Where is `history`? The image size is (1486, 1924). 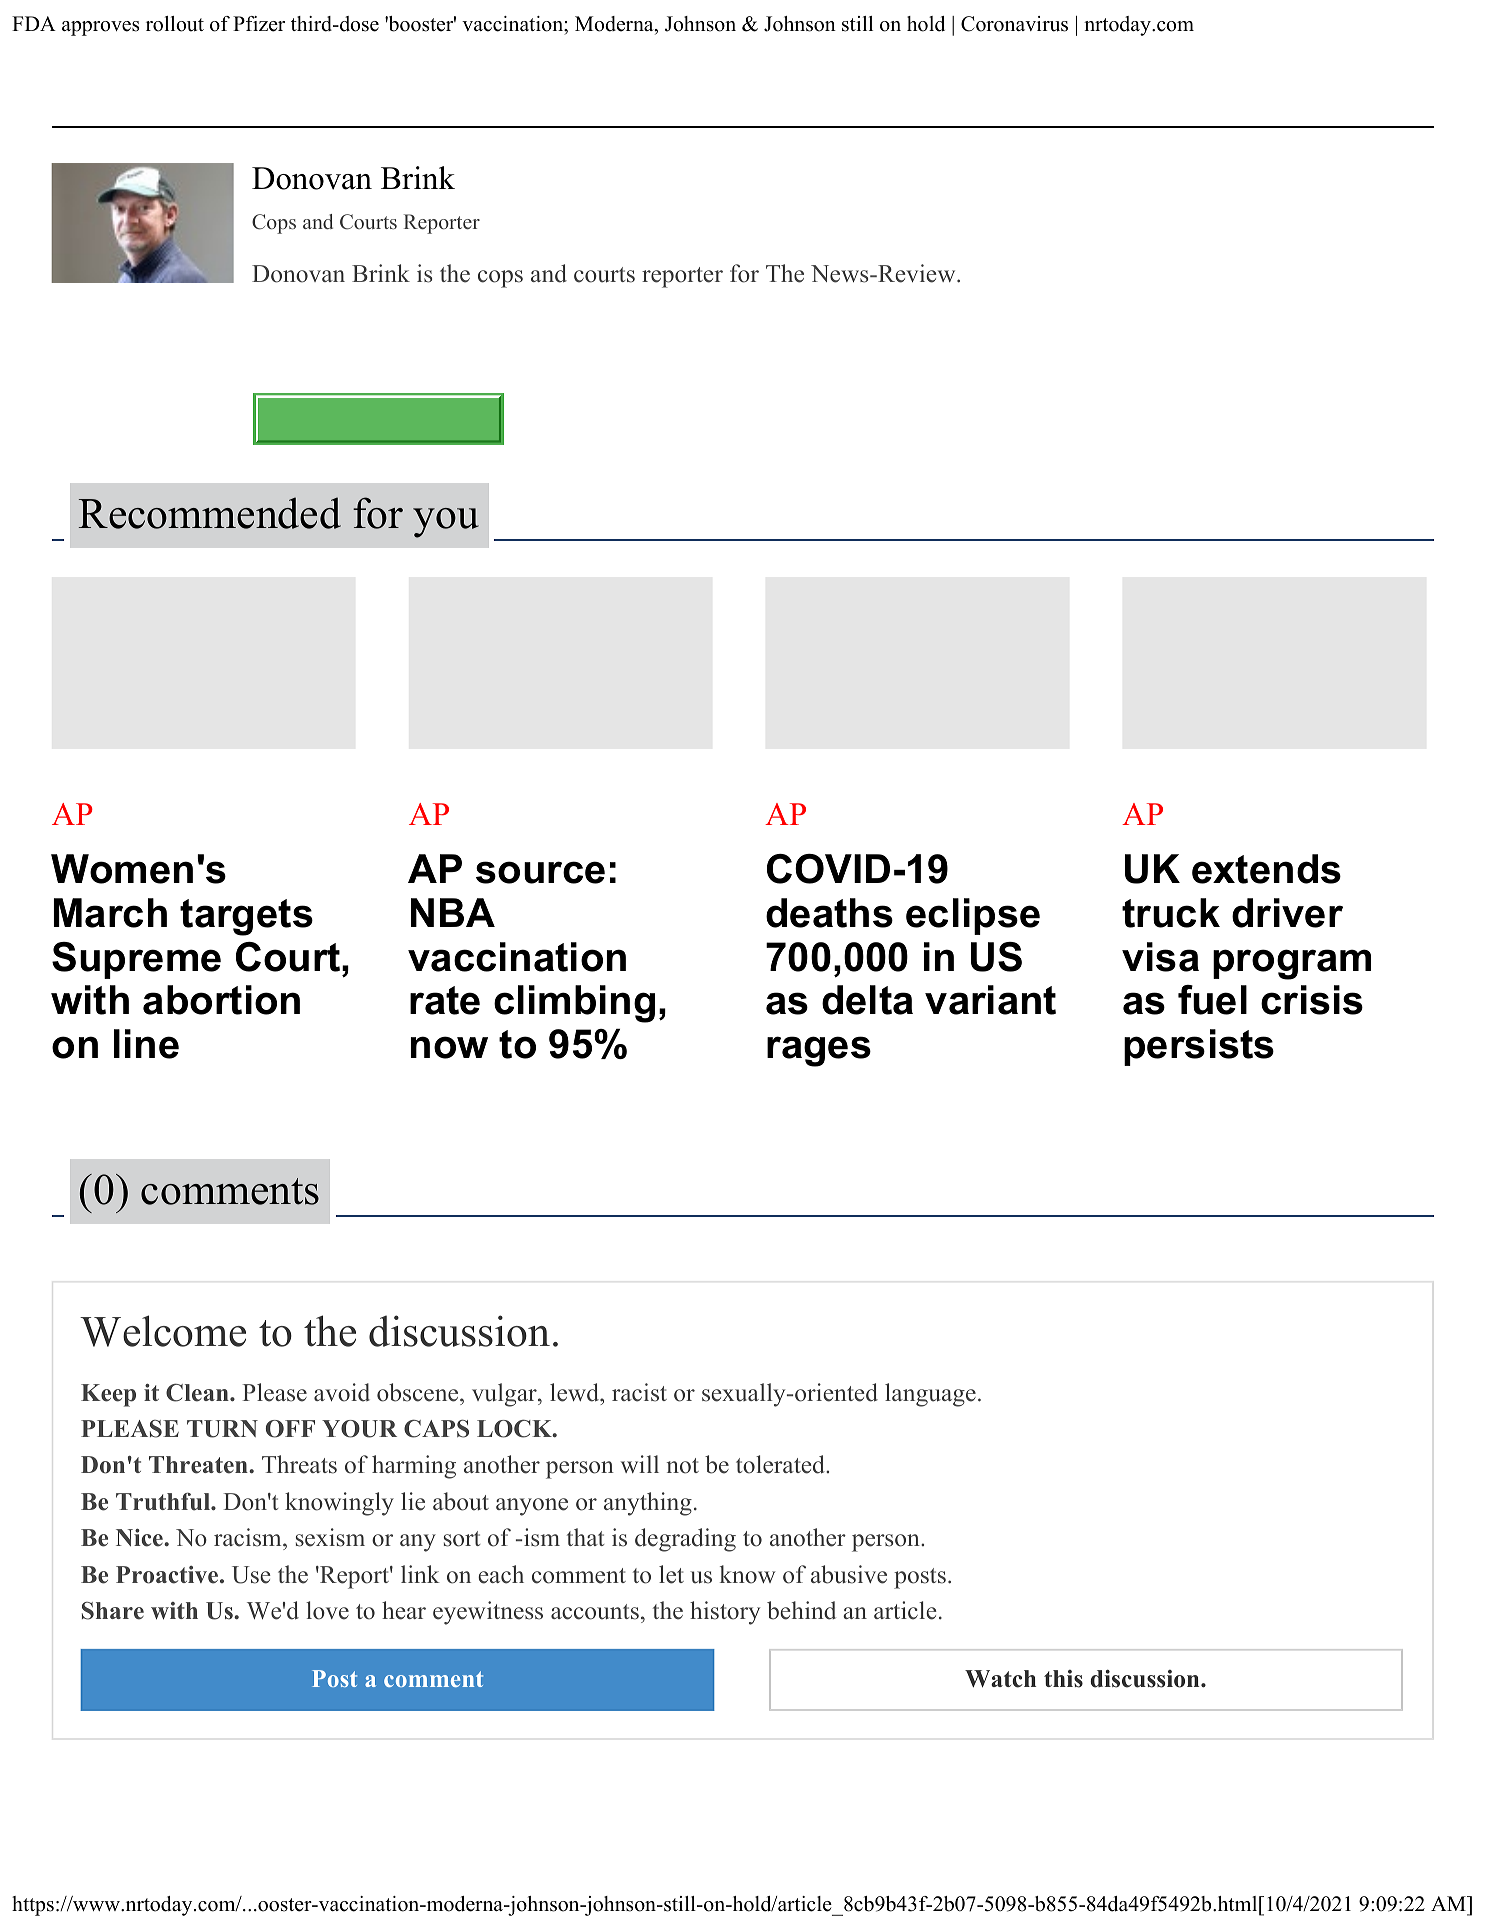 history is located at coordinates (725, 1613).
